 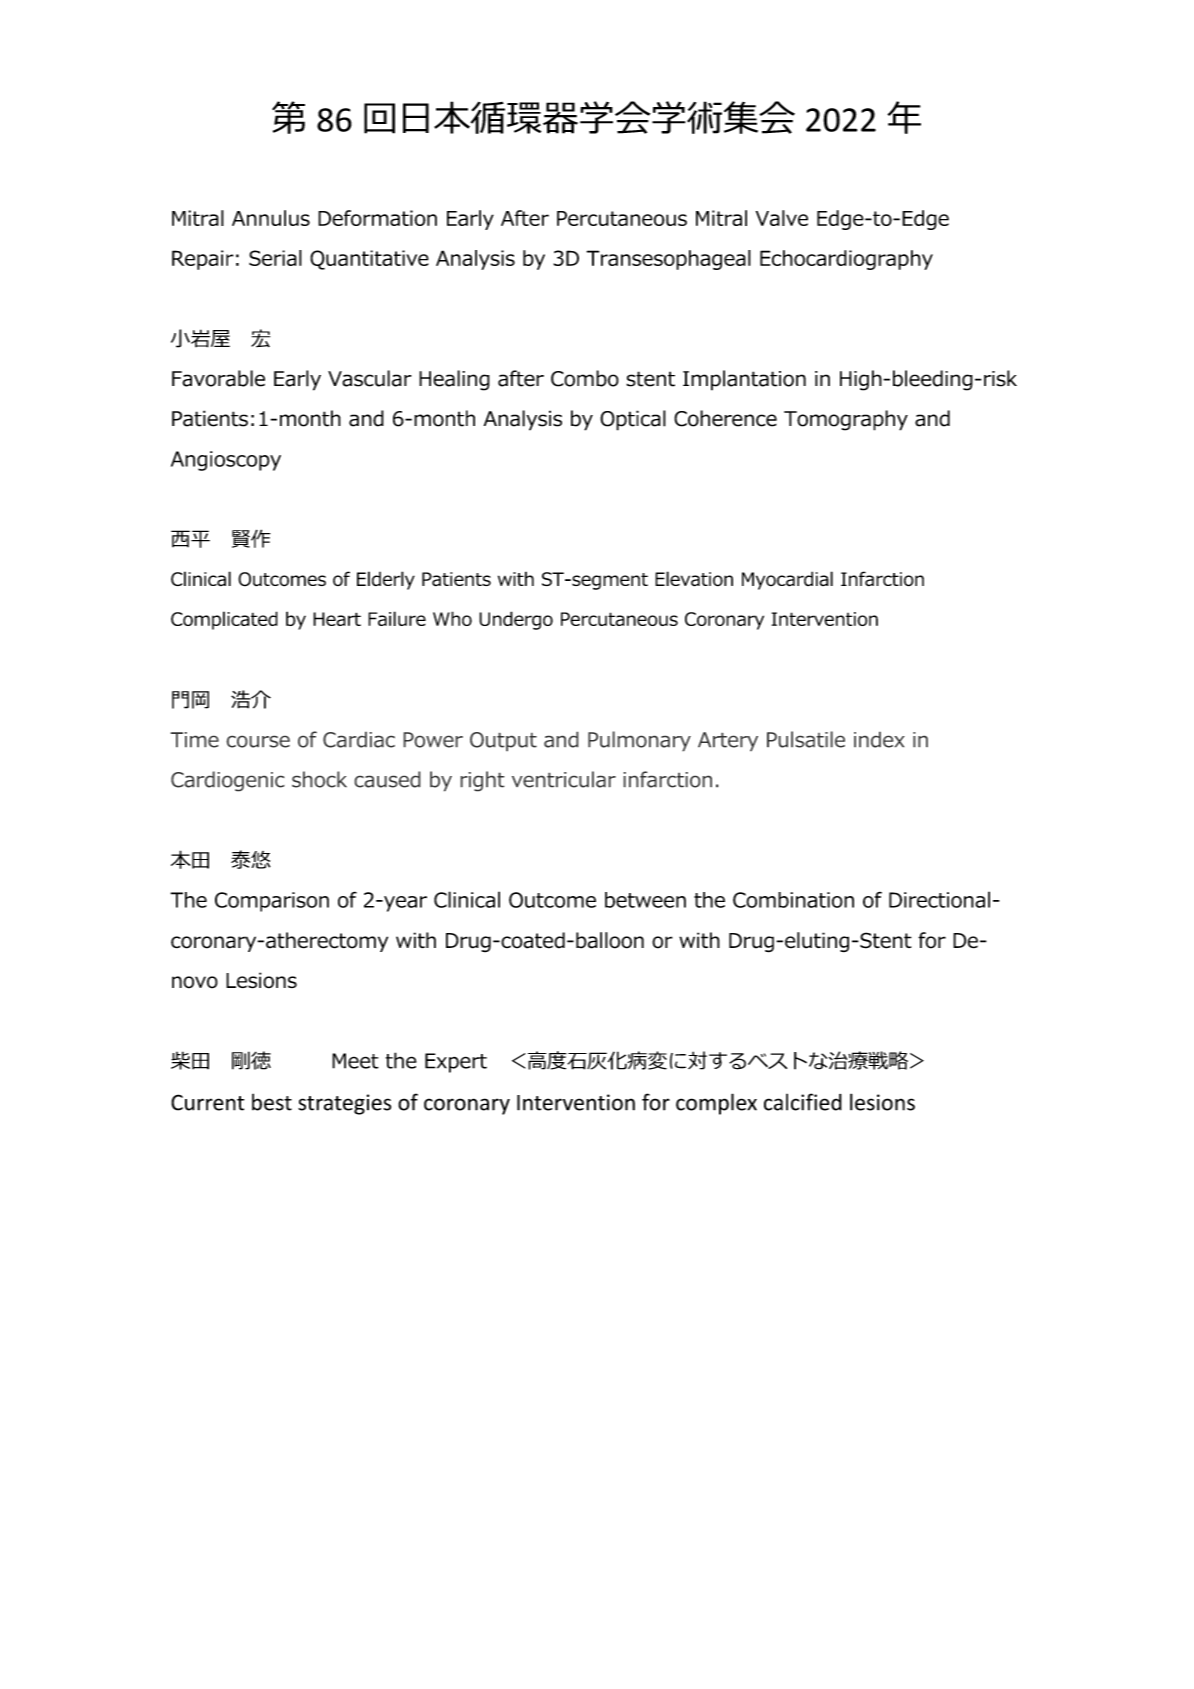 I want to click on best, so click(x=272, y=1102).
